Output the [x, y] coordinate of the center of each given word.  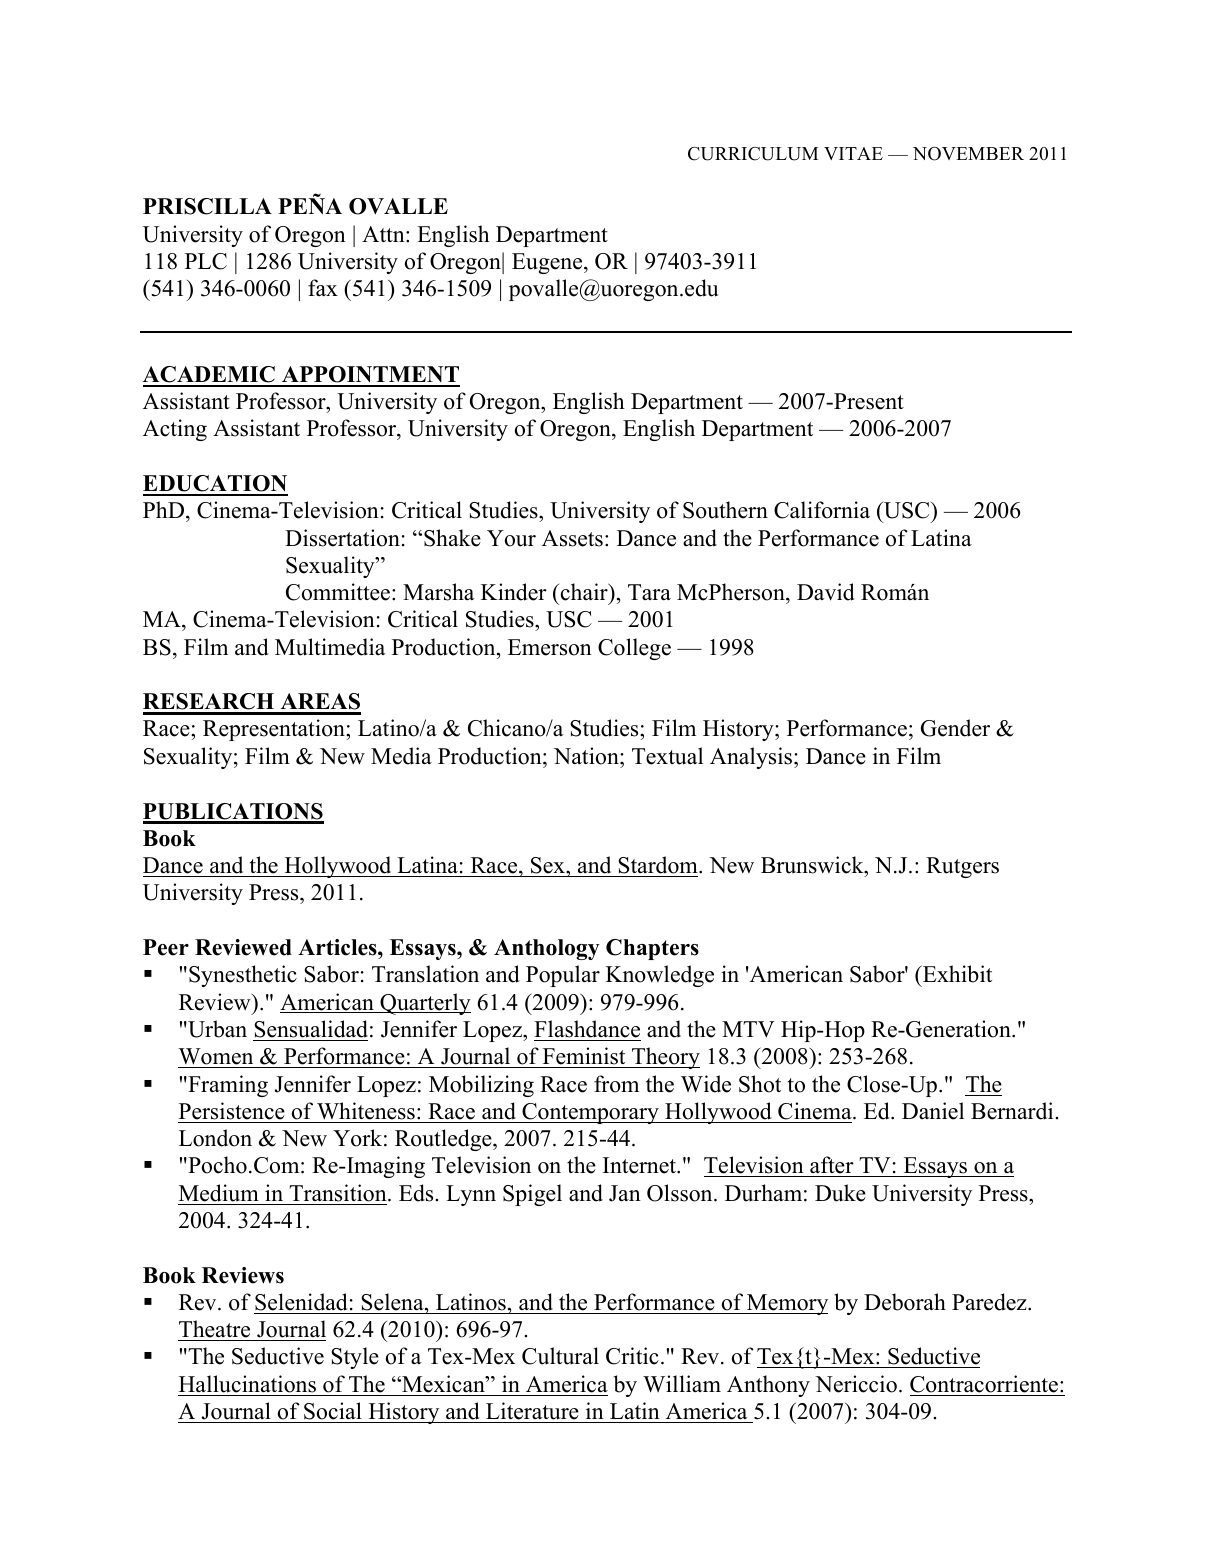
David [826, 592]
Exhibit [956, 974]
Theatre [214, 1329]
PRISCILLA [207, 206]
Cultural [560, 1356]
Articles [338, 947]
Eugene [548, 263]
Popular [563, 976]
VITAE [853, 153]
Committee [339, 592]
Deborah [905, 1302]
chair [584, 592]
